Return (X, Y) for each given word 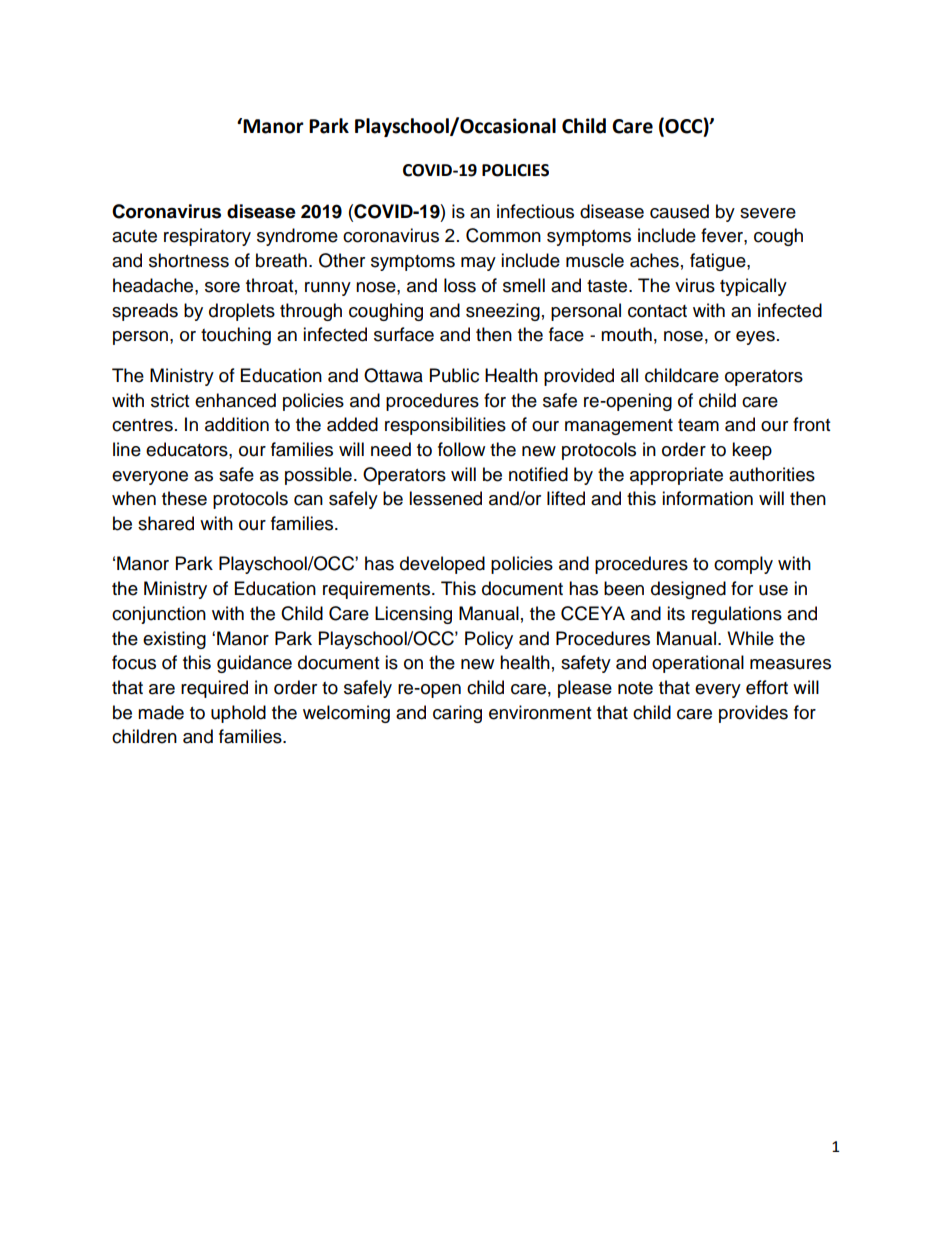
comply (743, 565)
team (698, 425)
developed (442, 565)
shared (166, 523)
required (214, 689)
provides (753, 714)
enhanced (235, 400)
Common (503, 235)
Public (454, 375)
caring (457, 714)
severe (768, 213)
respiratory (207, 237)
